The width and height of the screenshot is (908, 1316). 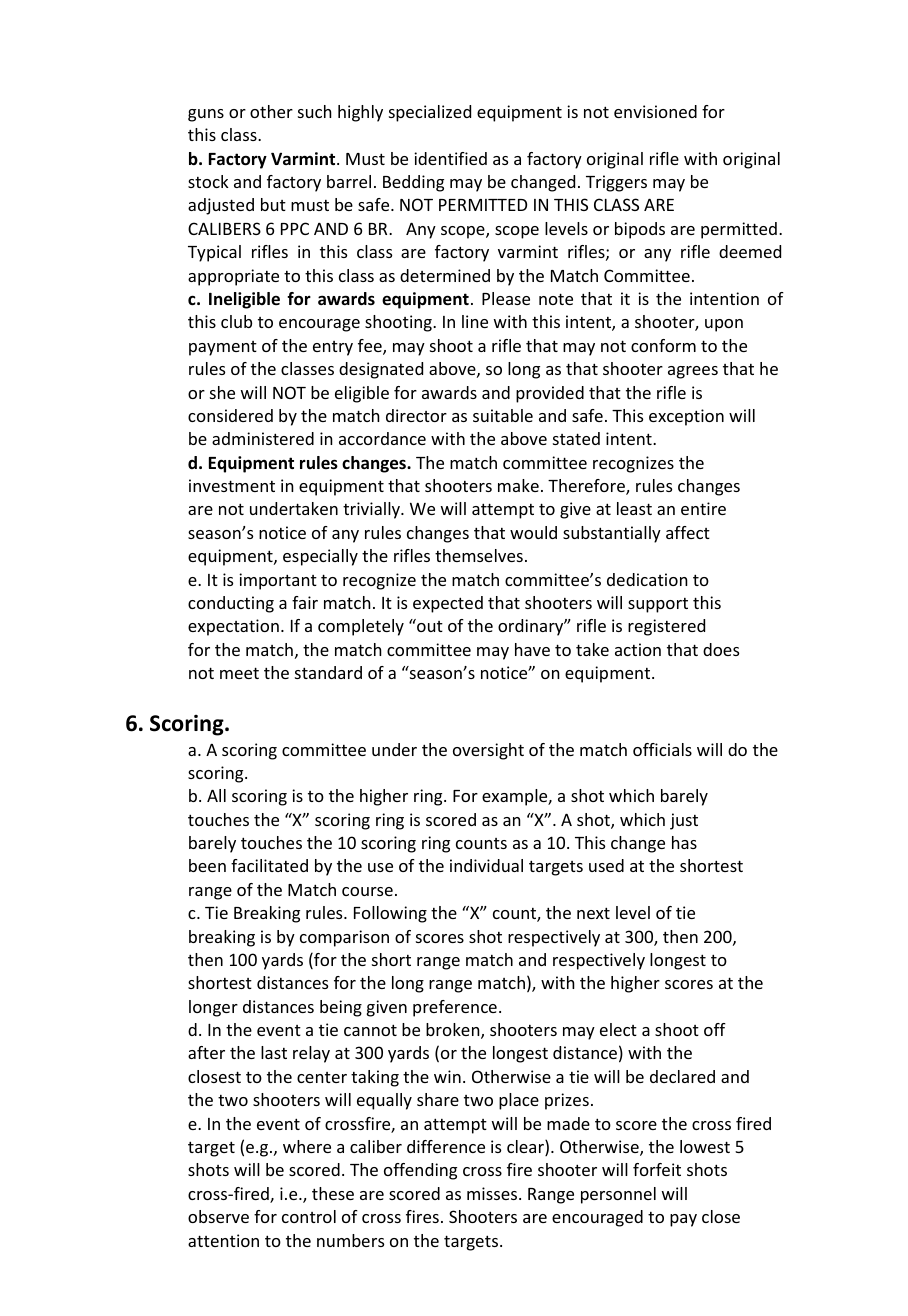 What do you see at coordinates (269, 865) in the screenshot?
I see `facilitated` at bounding box center [269, 865].
